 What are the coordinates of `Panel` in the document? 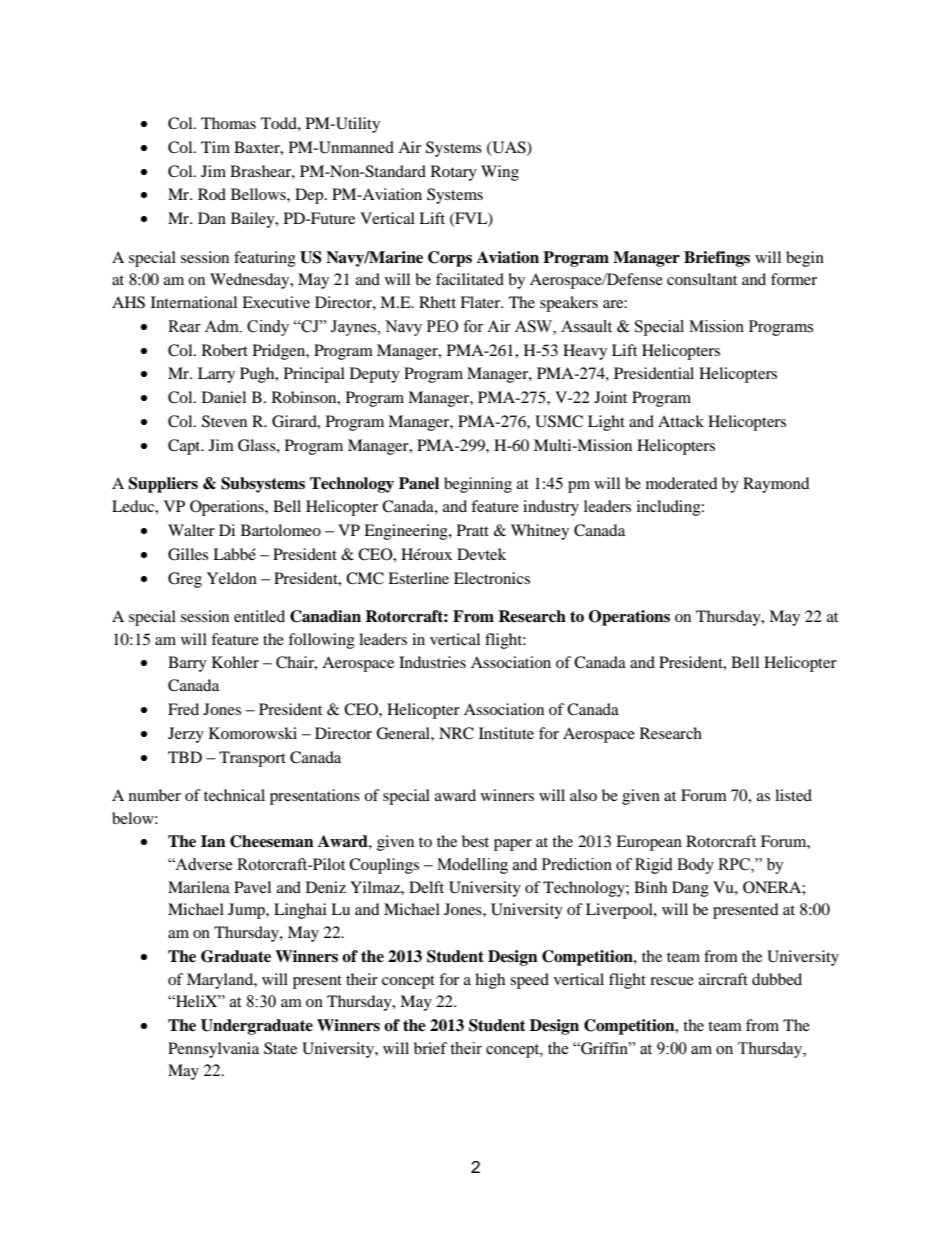 It's located at (419, 483).
